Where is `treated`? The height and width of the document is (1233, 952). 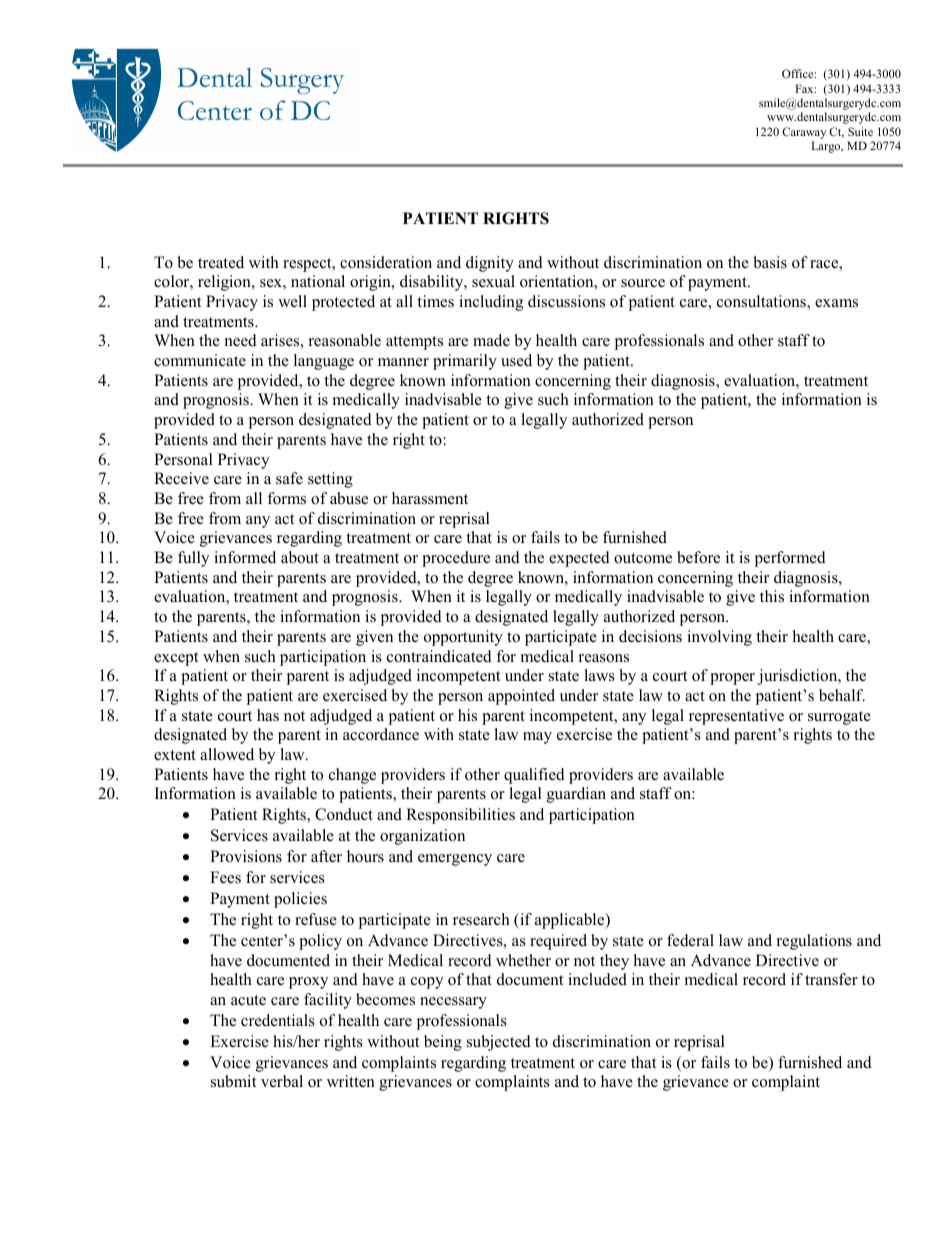 treated is located at coordinates (221, 262).
